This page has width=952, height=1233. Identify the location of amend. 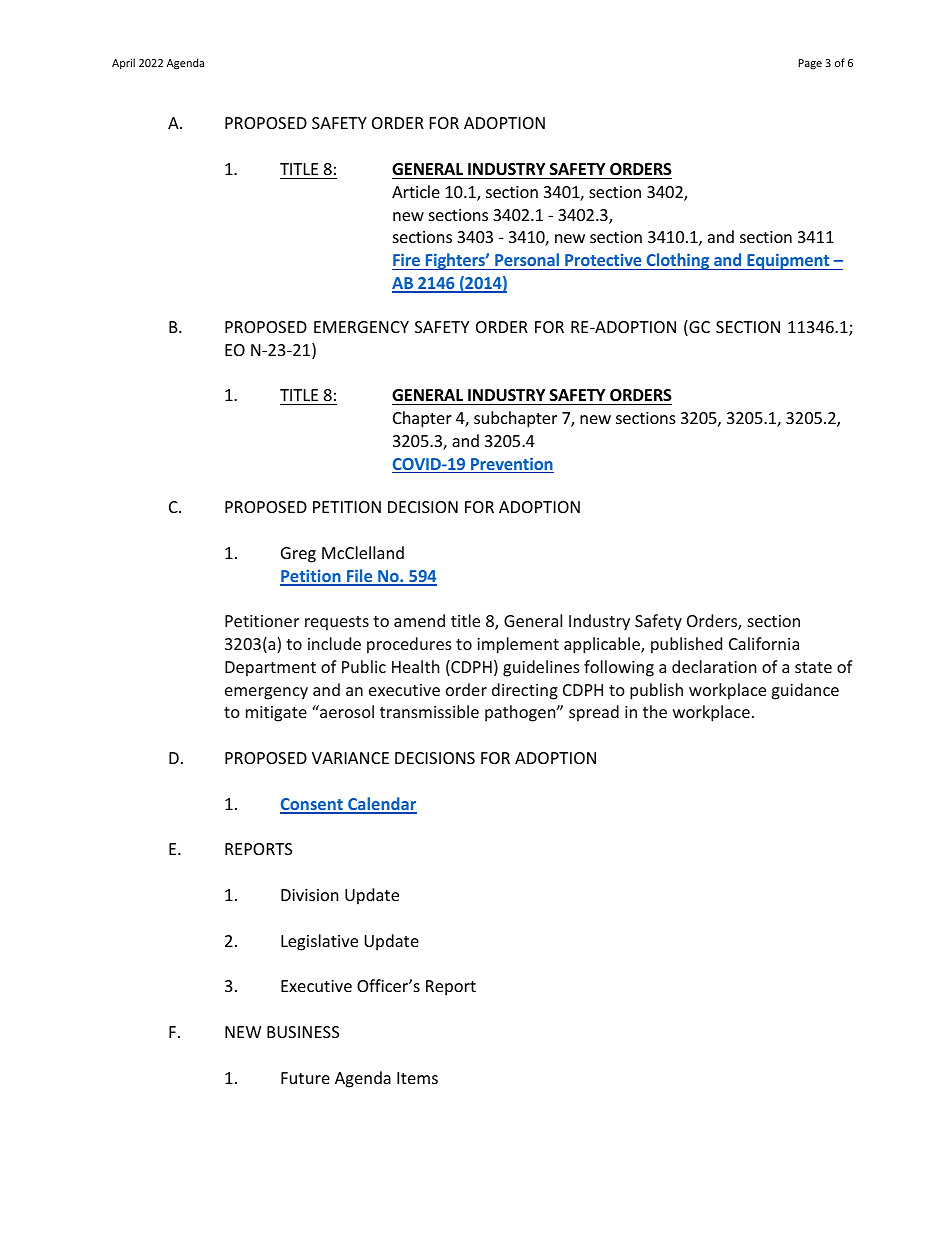
(419, 620).
